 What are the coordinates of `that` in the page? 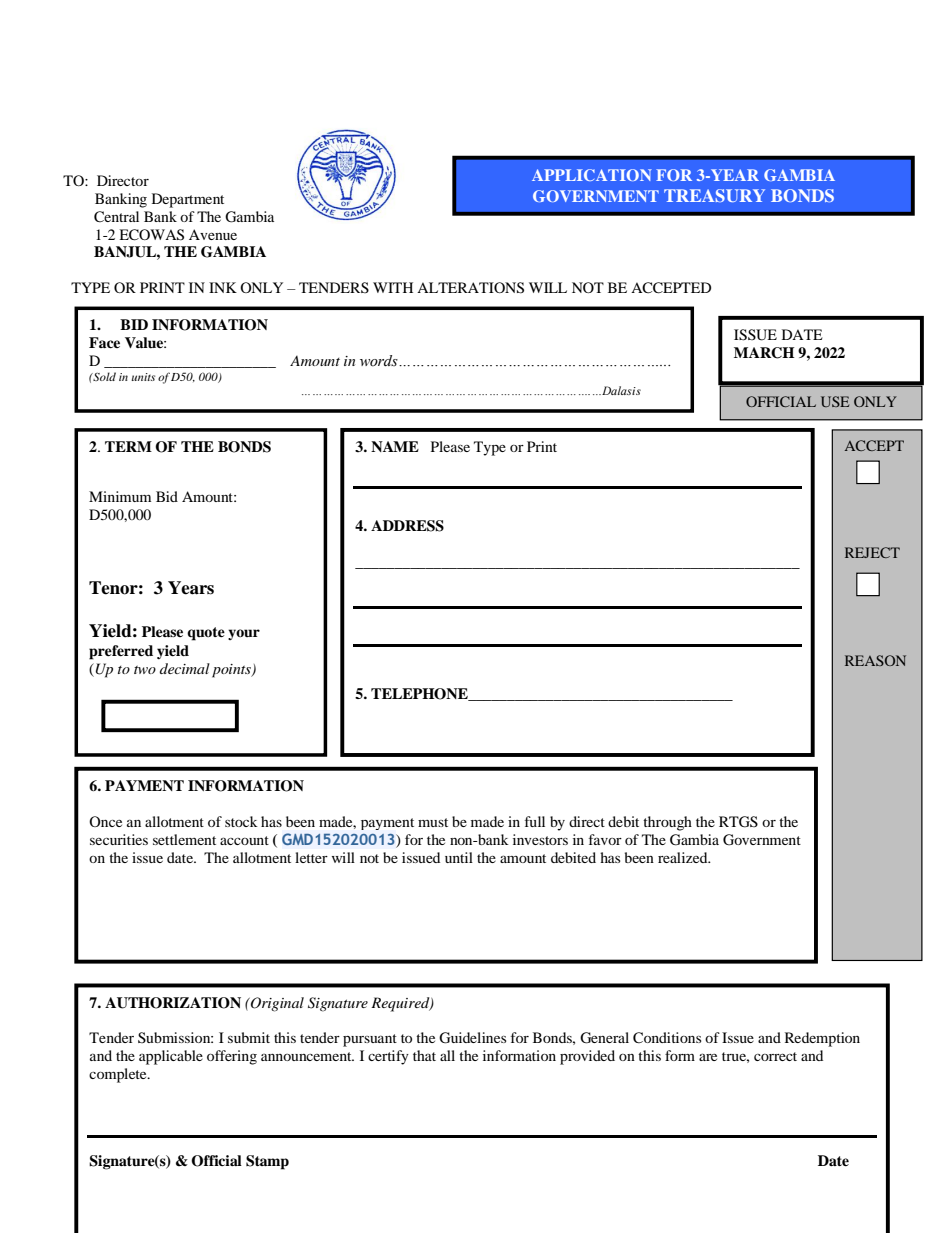 It's located at (424, 1055).
